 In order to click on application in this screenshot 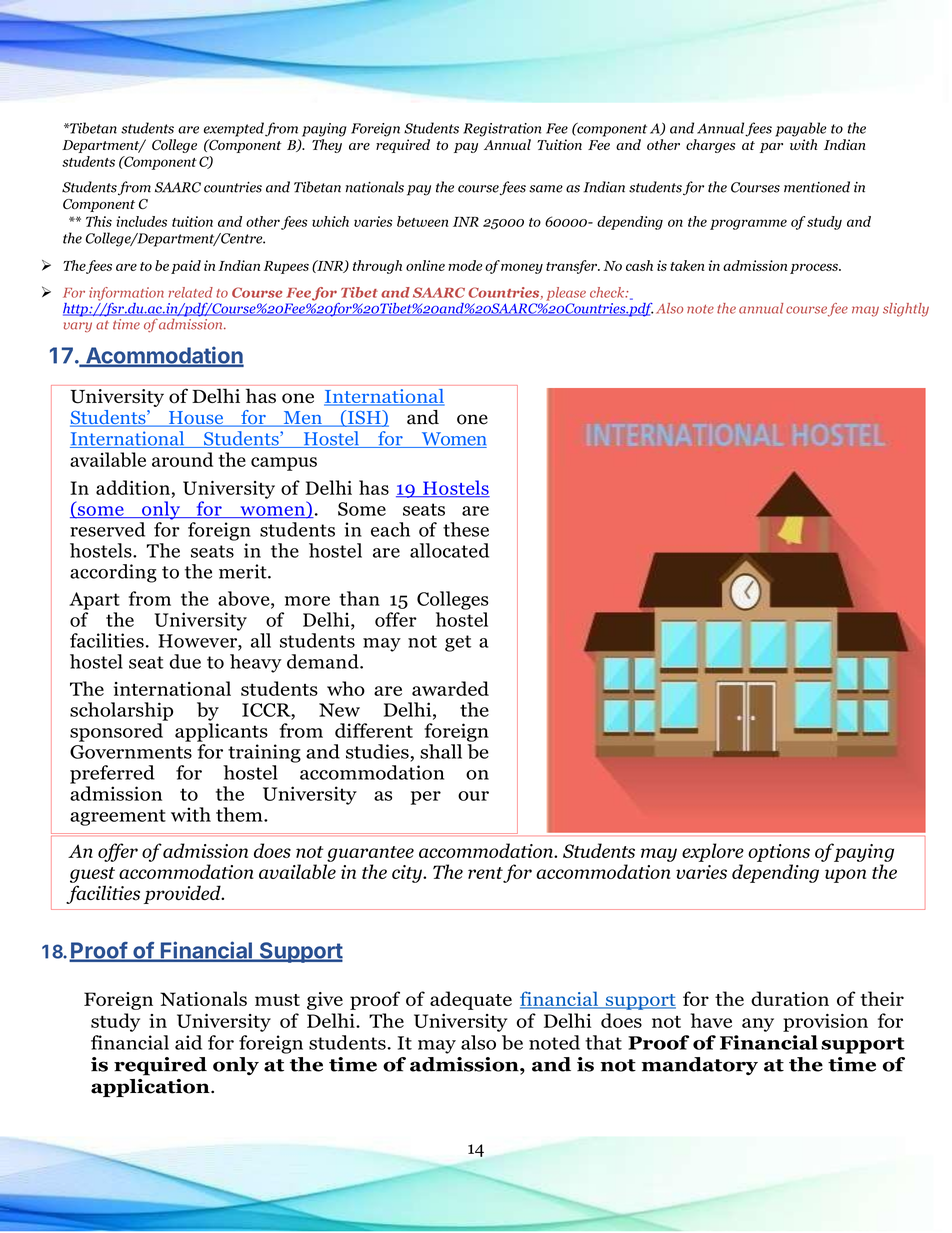, I will do `click(151, 1088)`.
